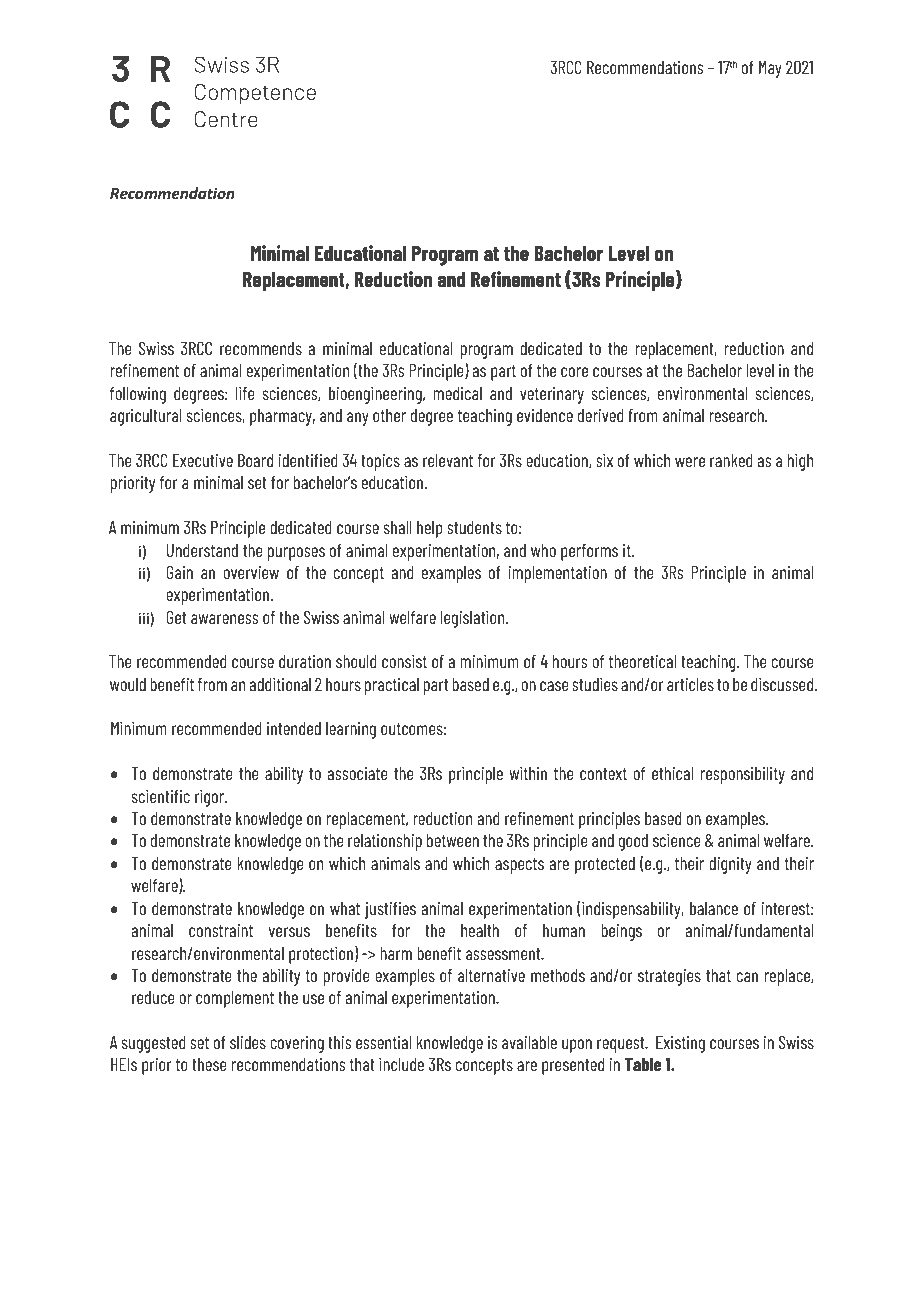  What do you see at coordinates (261, 348) in the document?
I see `recommends` at bounding box center [261, 348].
